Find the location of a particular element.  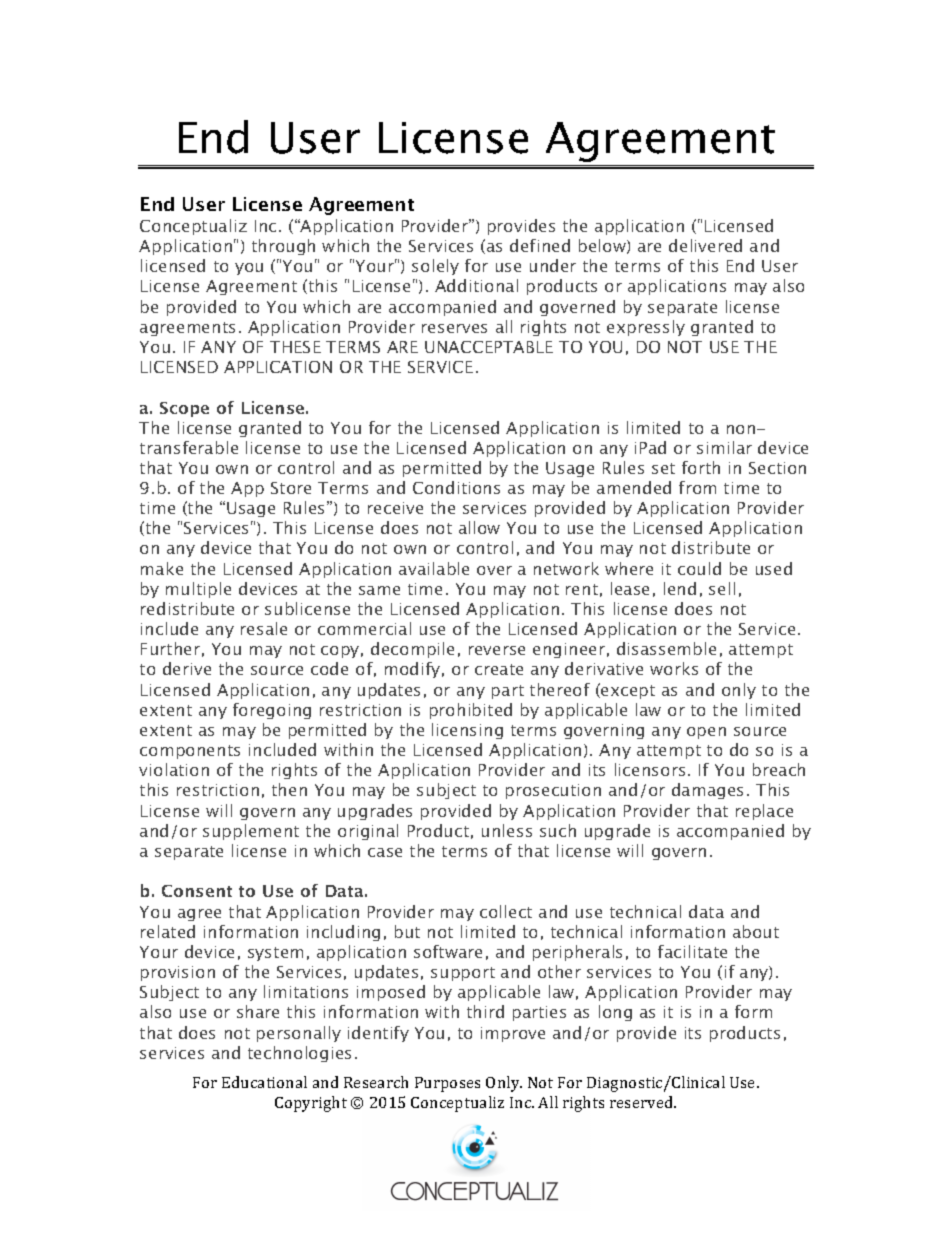

delivered is located at coordinates (705, 245).
